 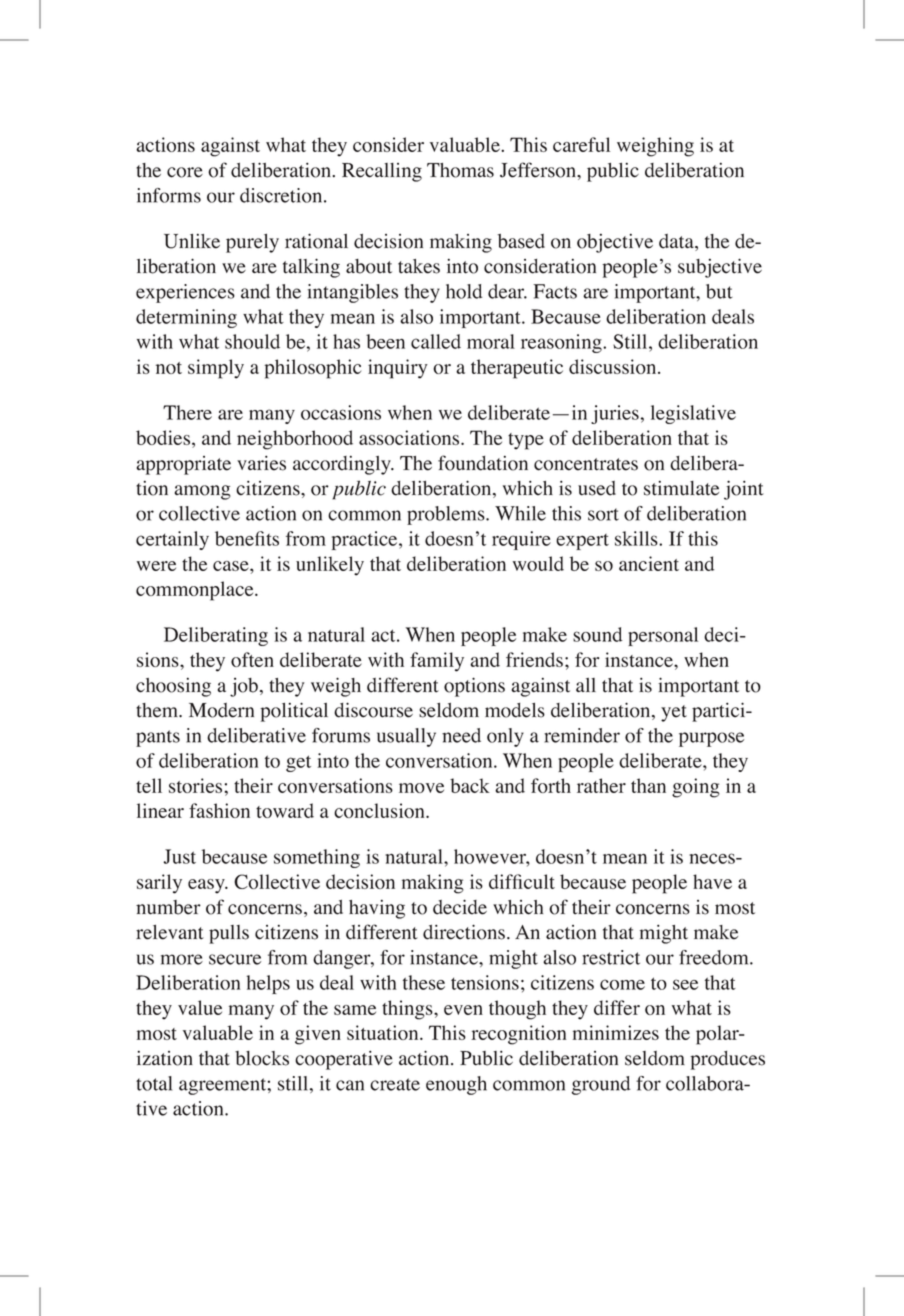 What do you see at coordinates (615, 414) in the page?
I see `juries` at bounding box center [615, 414].
